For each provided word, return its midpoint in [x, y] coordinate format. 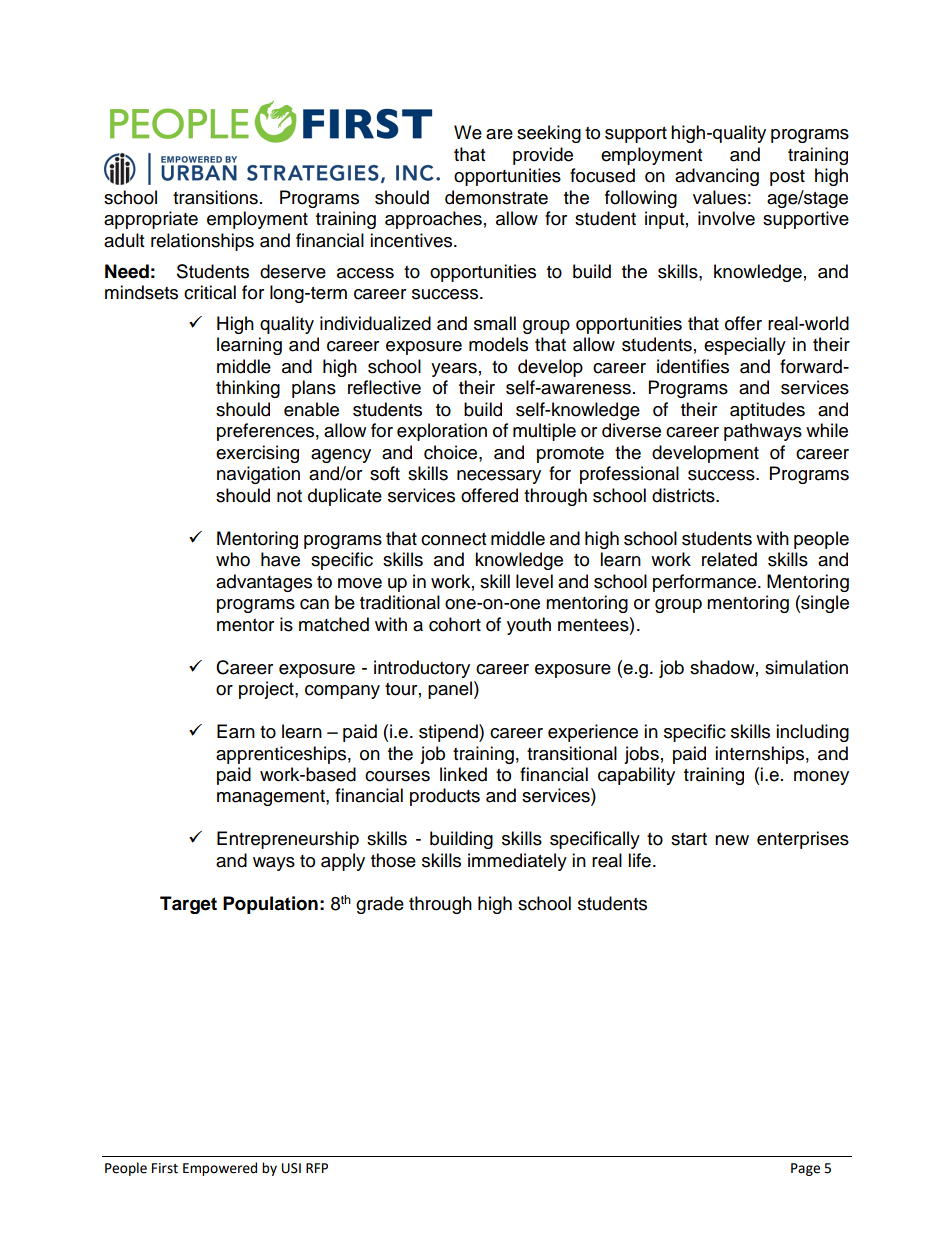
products [445, 797]
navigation [258, 475]
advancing [717, 177]
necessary [499, 477]
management [272, 798]
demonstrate [496, 197]
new [732, 840]
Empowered [220, 1169]
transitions [215, 197]
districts [684, 495]
